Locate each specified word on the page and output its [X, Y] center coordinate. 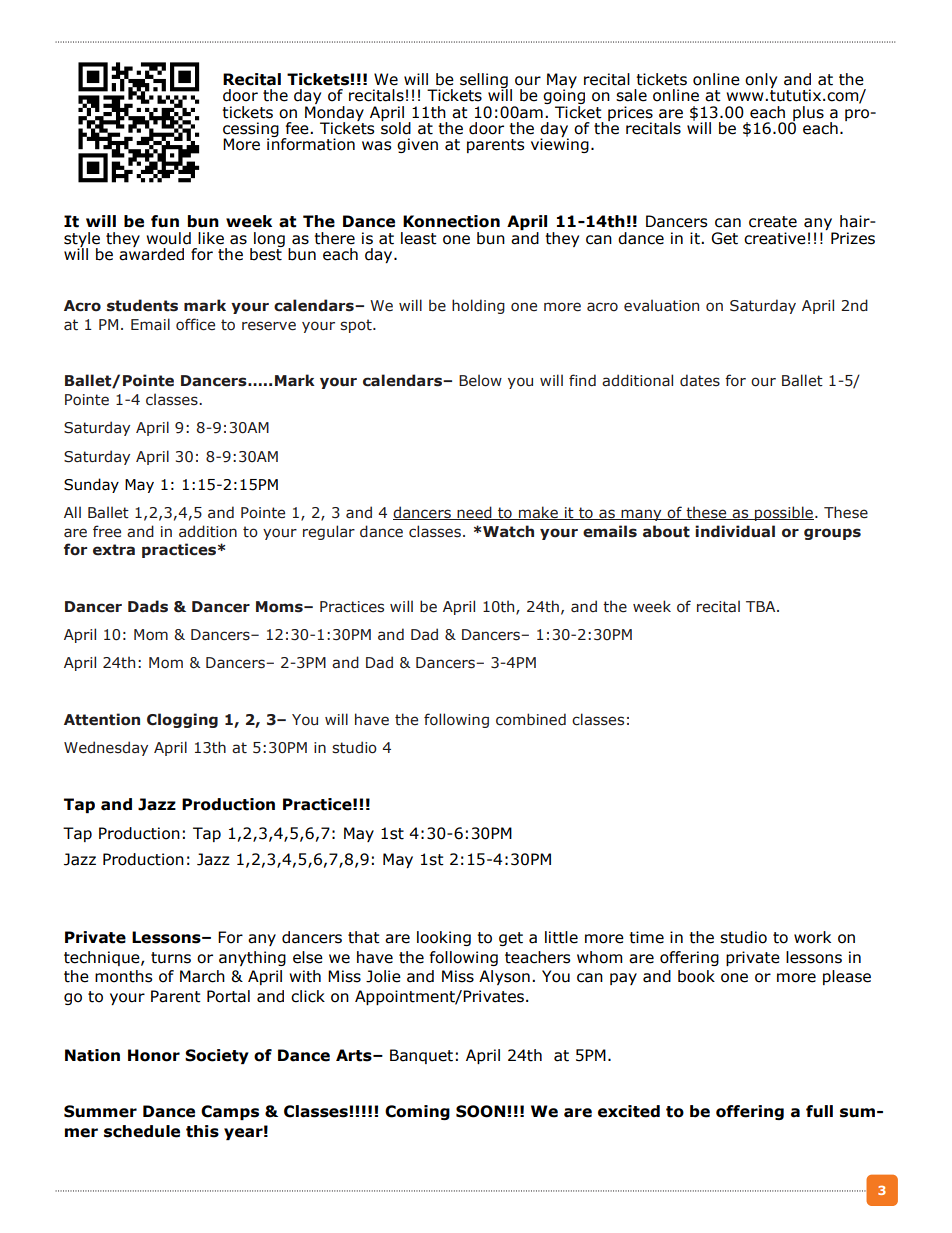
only [761, 82]
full [819, 1111]
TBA [762, 606]
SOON [482, 1111]
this [202, 1131]
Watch [508, 531]
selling [484, 82]
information [311, 143]
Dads [148, 606]
